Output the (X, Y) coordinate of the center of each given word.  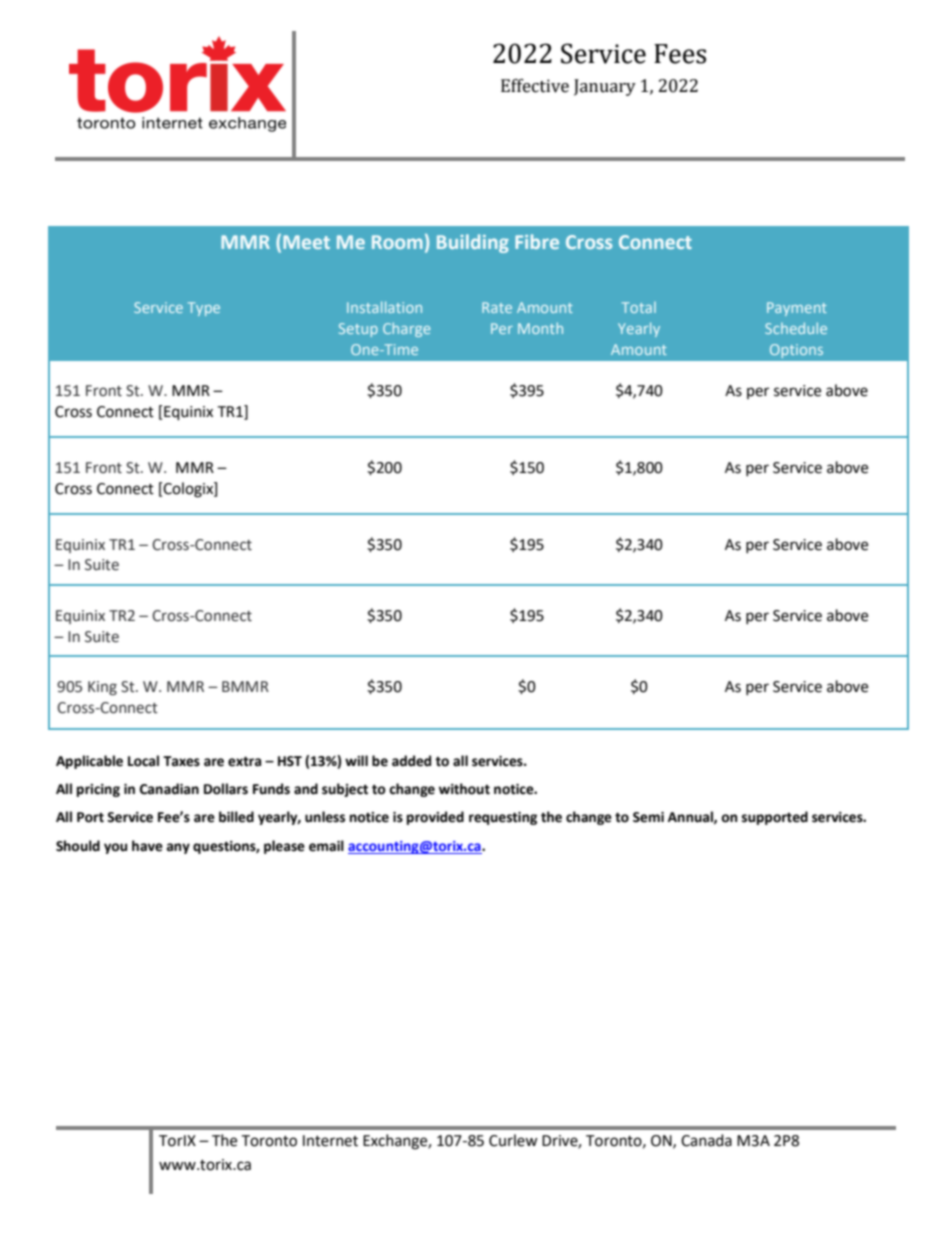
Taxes (181, 761)
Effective (535, 86)
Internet (330, 1141)
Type (204, 309)
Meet (306, 242)
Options (796, 351)
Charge (406, 329)
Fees (680, 54)
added (411, 761)
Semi (648, 817)
